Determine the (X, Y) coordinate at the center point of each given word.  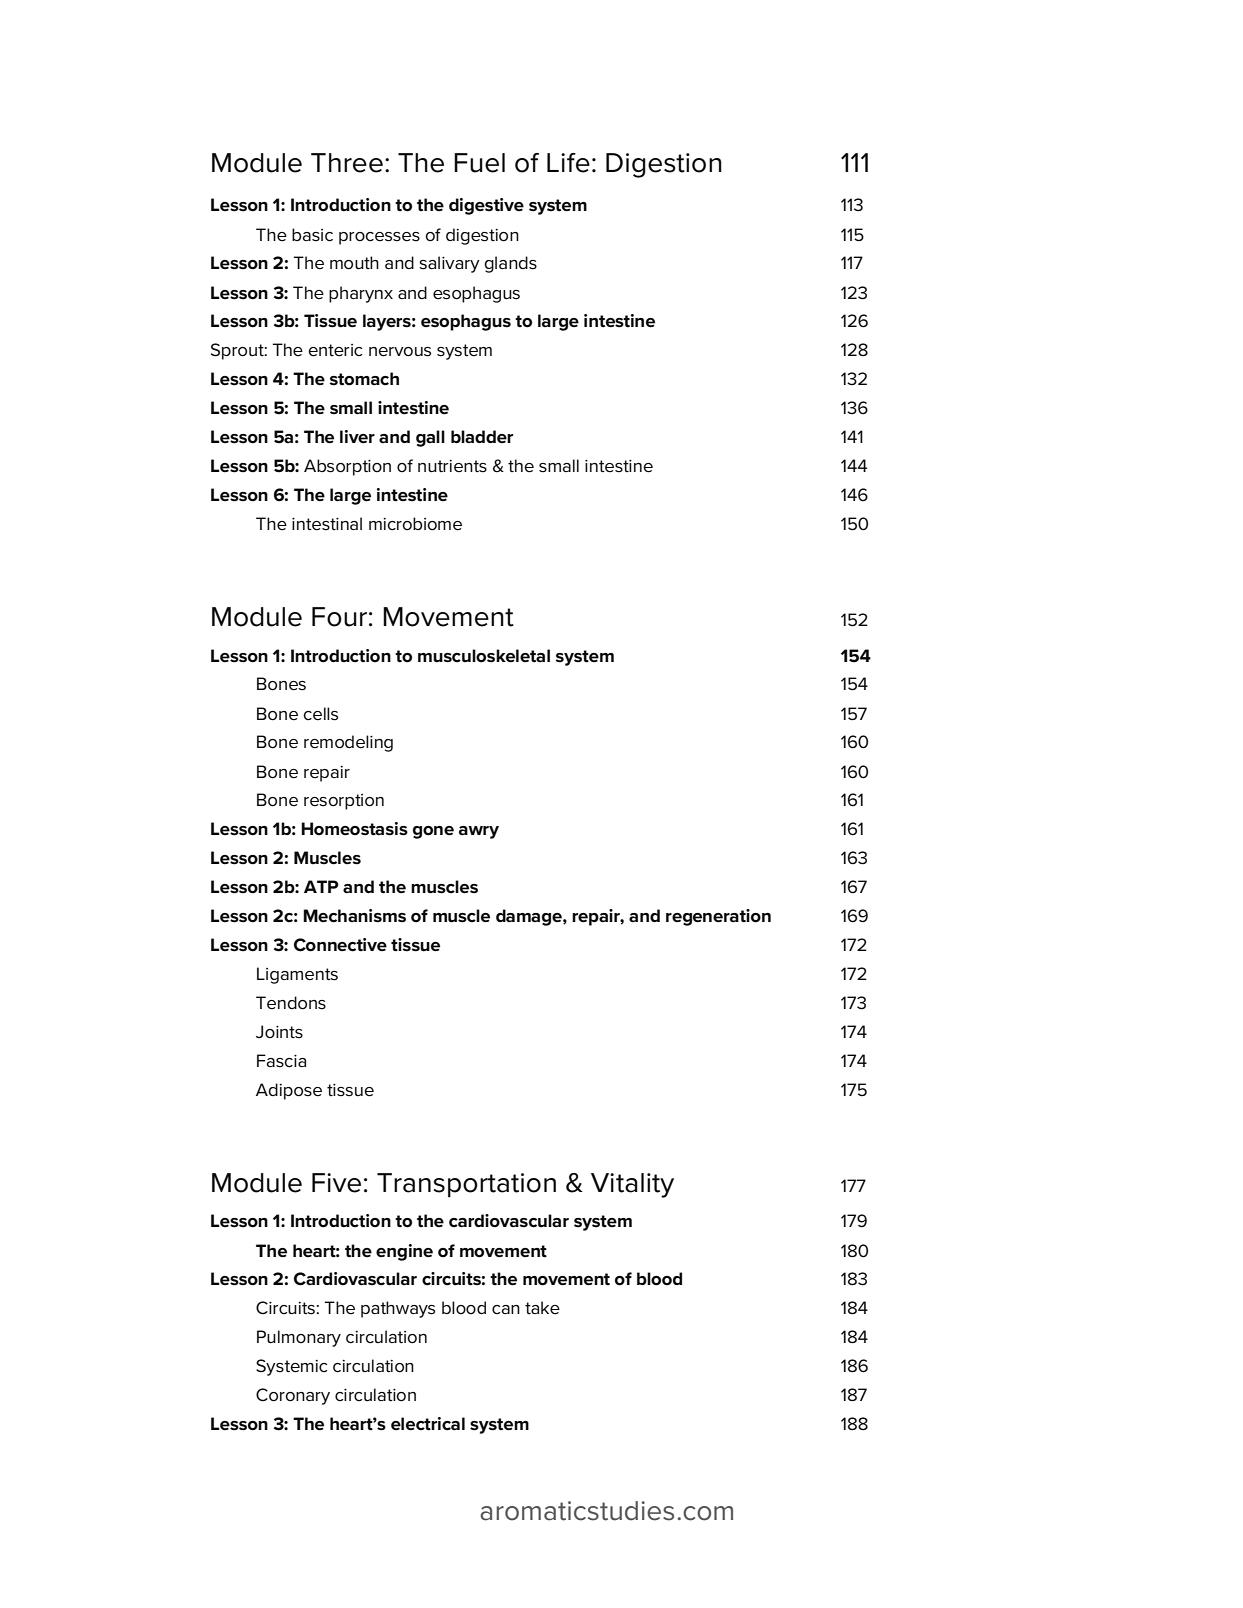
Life (568, 163)
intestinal (327, 524)
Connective (340, 945)
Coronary (293, 1396)
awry (479, 832)
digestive (486, 206)
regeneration (718, 917)
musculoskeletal (484, 656)
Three (347, 163)
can (506, 1309)
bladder (482, 436)
